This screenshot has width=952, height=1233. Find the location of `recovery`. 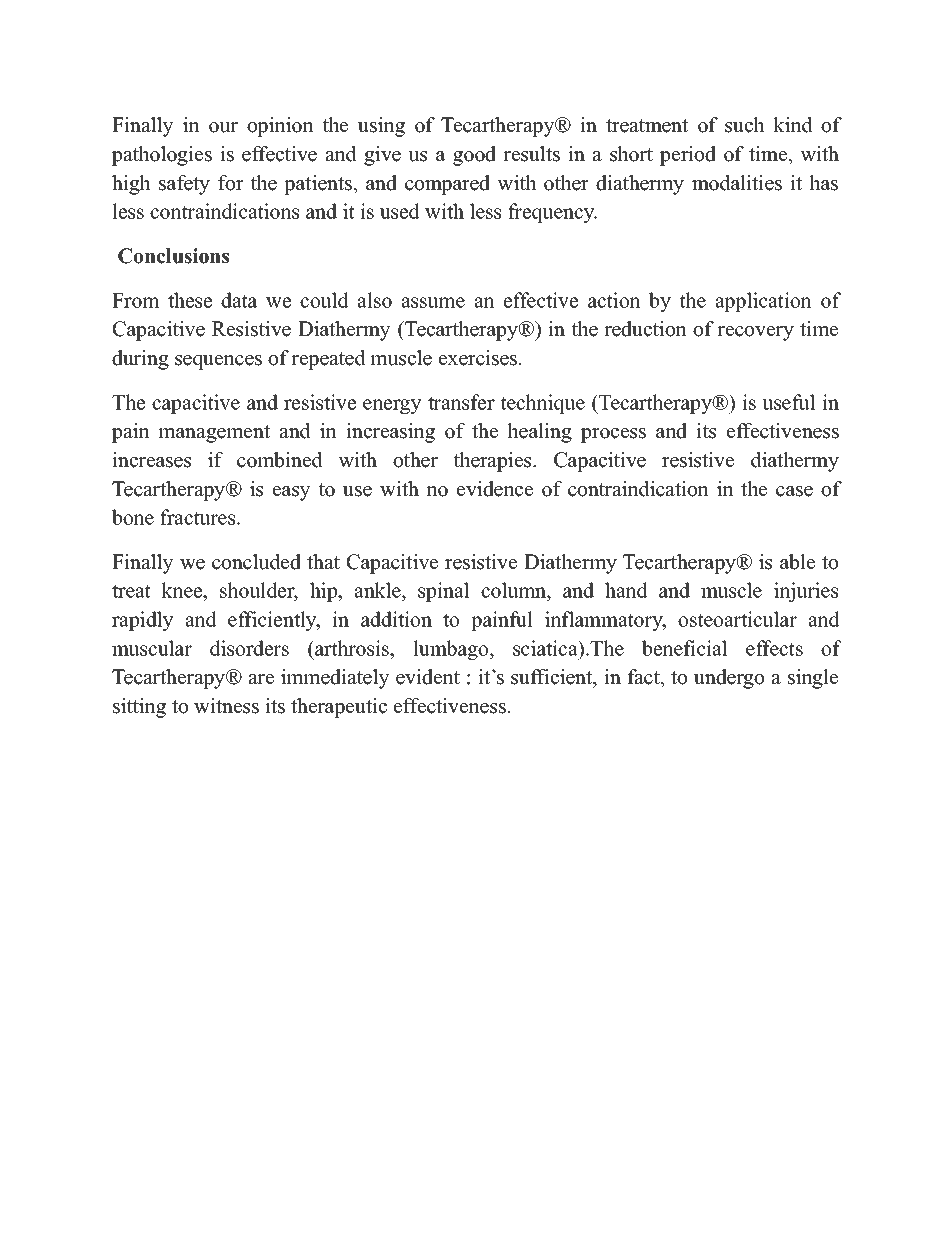

recovery is located at coordinates (755, 333).
